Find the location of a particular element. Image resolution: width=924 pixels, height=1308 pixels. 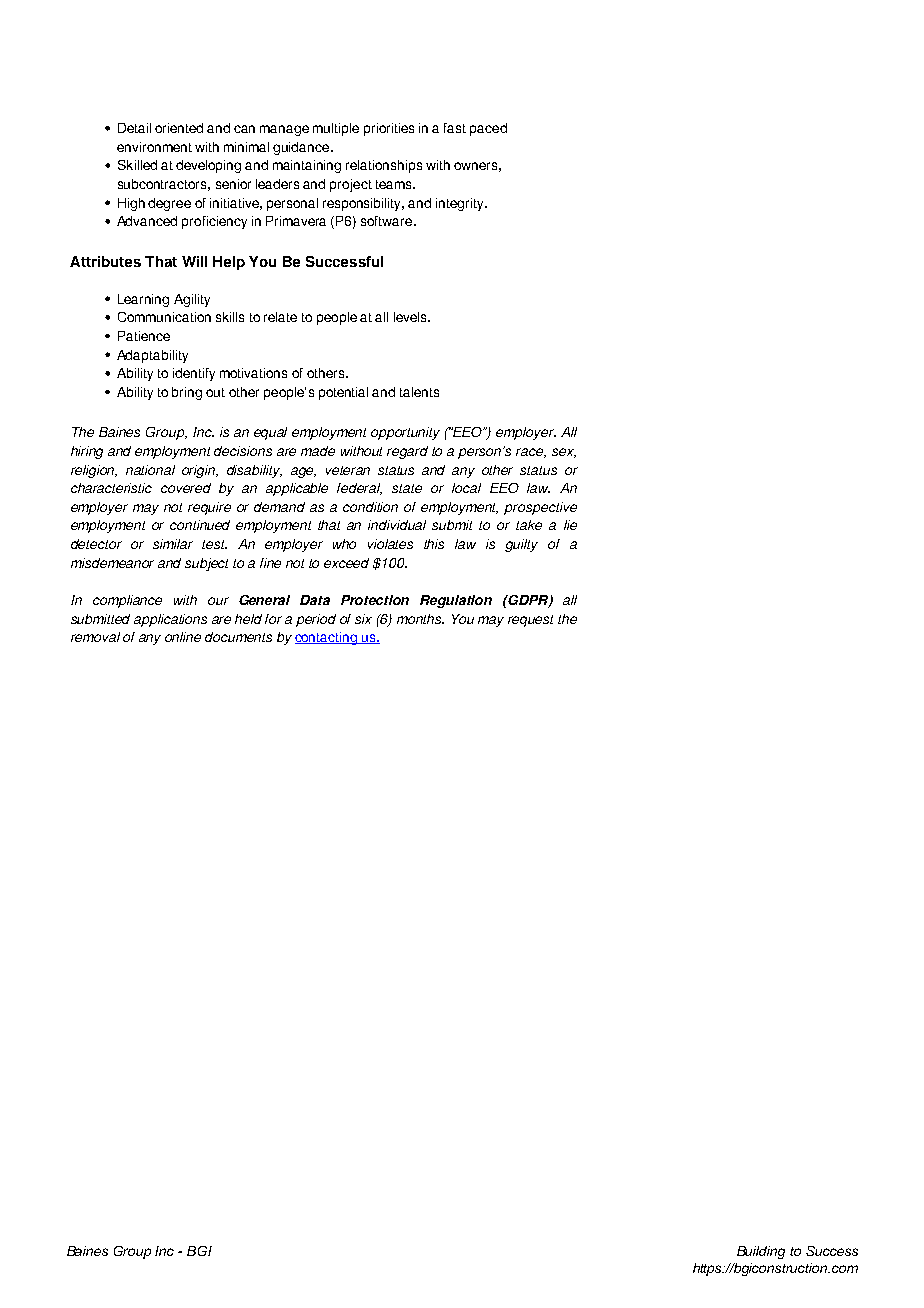

teams is located at coordinates (395, 184).
